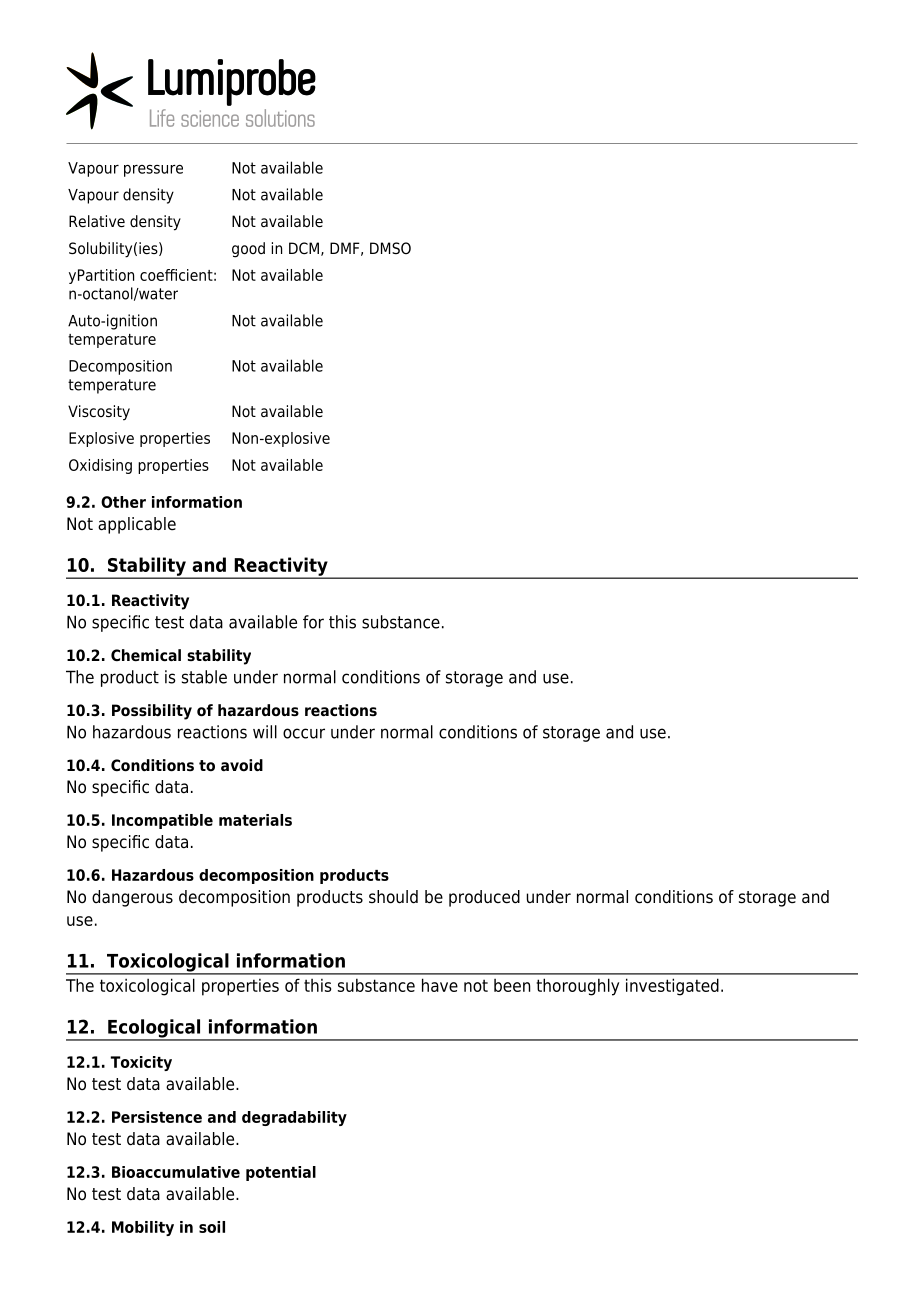 The height and width of the screenshot is (1308, 924). What do you see at coordinates (176, 1172) in the screenshot?
I see `Bioaccumulative` at bounding box center [176, 1172].
